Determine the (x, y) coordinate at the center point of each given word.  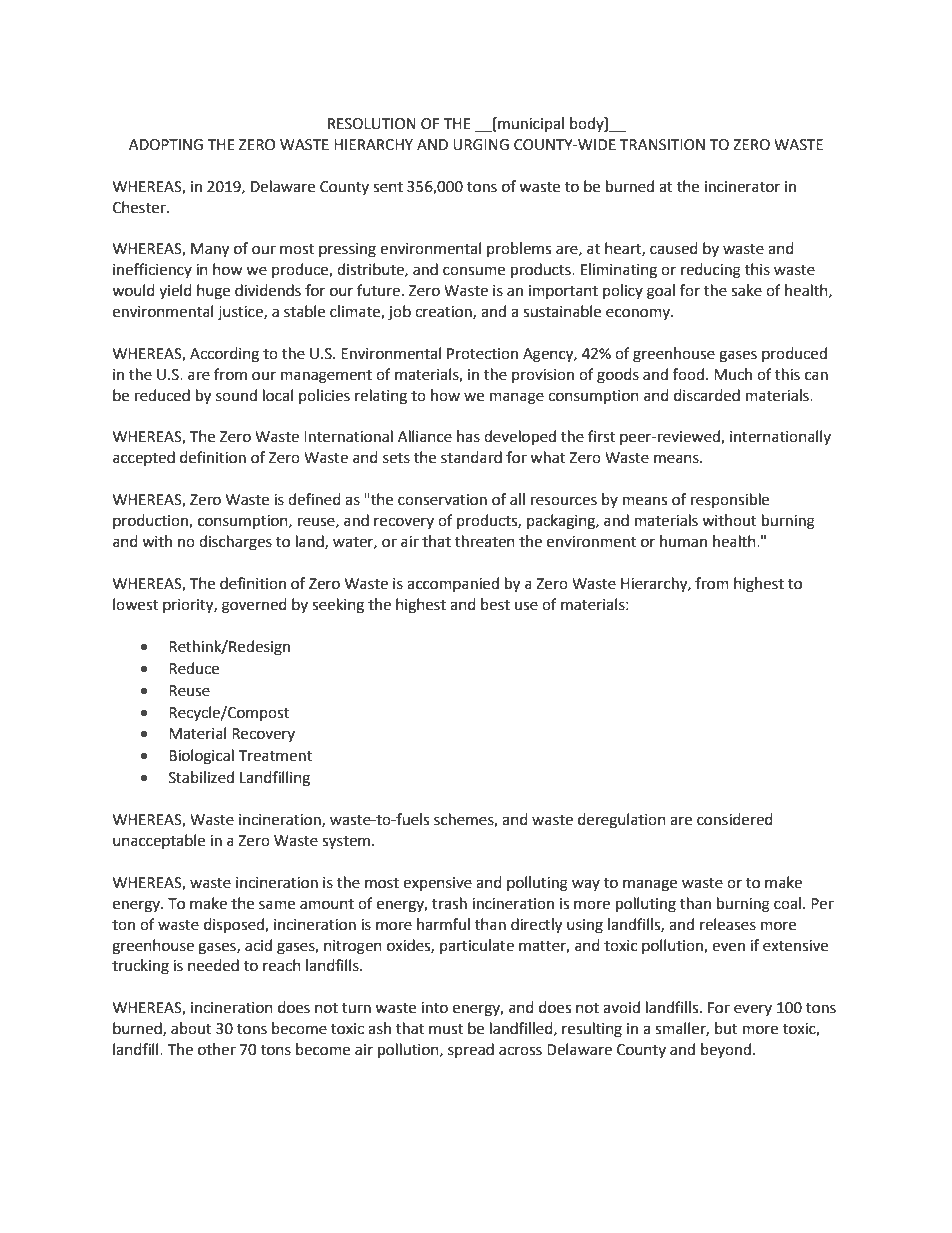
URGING (481, 145)
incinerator (742, 187)
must (446, 1029)
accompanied (453, 584)
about (191, 1028)
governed (254, 606)
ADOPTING (166, 145)
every (753, 1010)
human (683, 541)
